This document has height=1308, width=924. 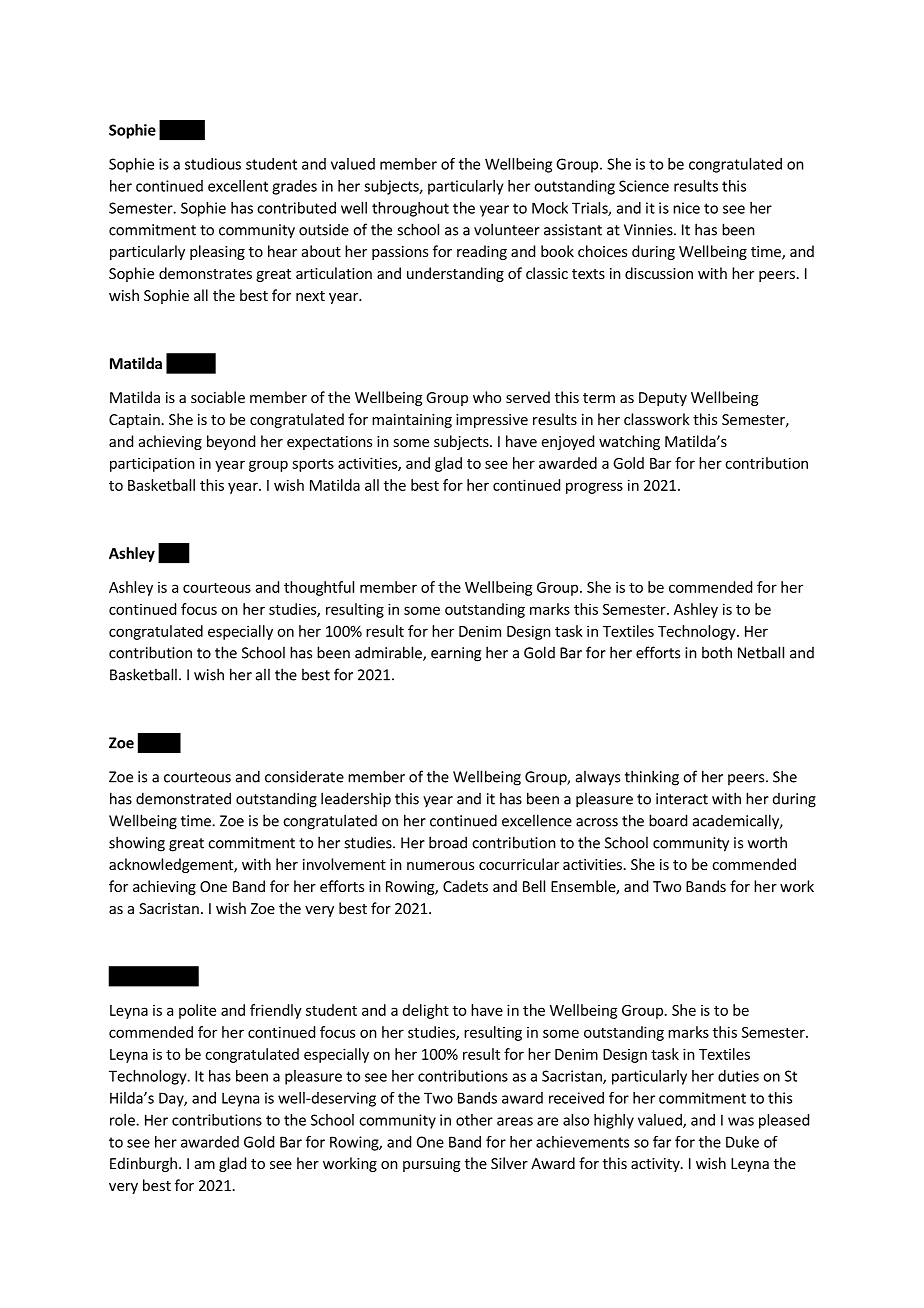 I want to click on throughout, so click(x=410, y=209).
